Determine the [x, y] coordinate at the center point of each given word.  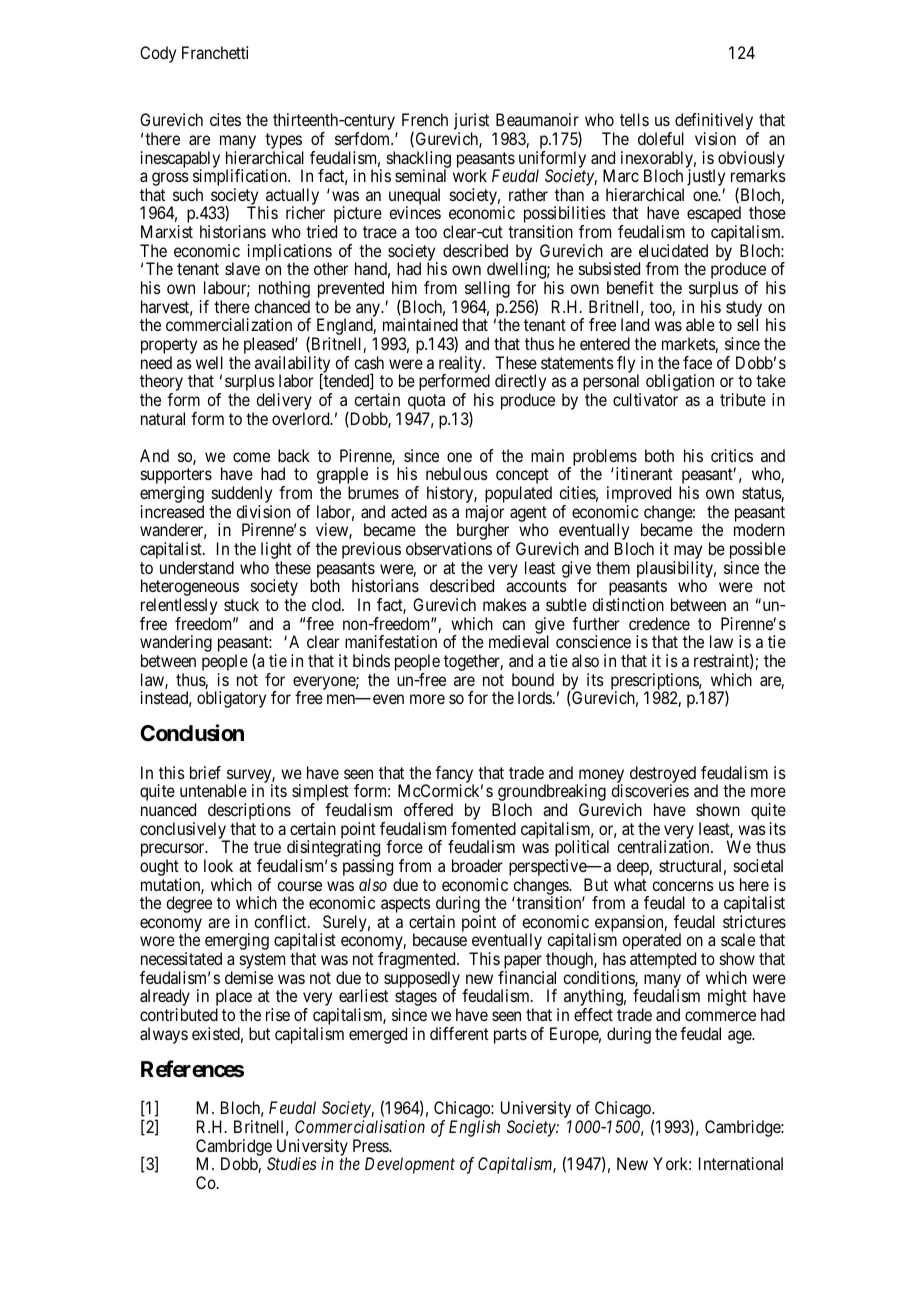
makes [505, 604]
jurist [471, 123]
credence [659, 623]
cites [225, 119]
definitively [714, 123]
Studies [292, 1163]
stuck [241, 604]
